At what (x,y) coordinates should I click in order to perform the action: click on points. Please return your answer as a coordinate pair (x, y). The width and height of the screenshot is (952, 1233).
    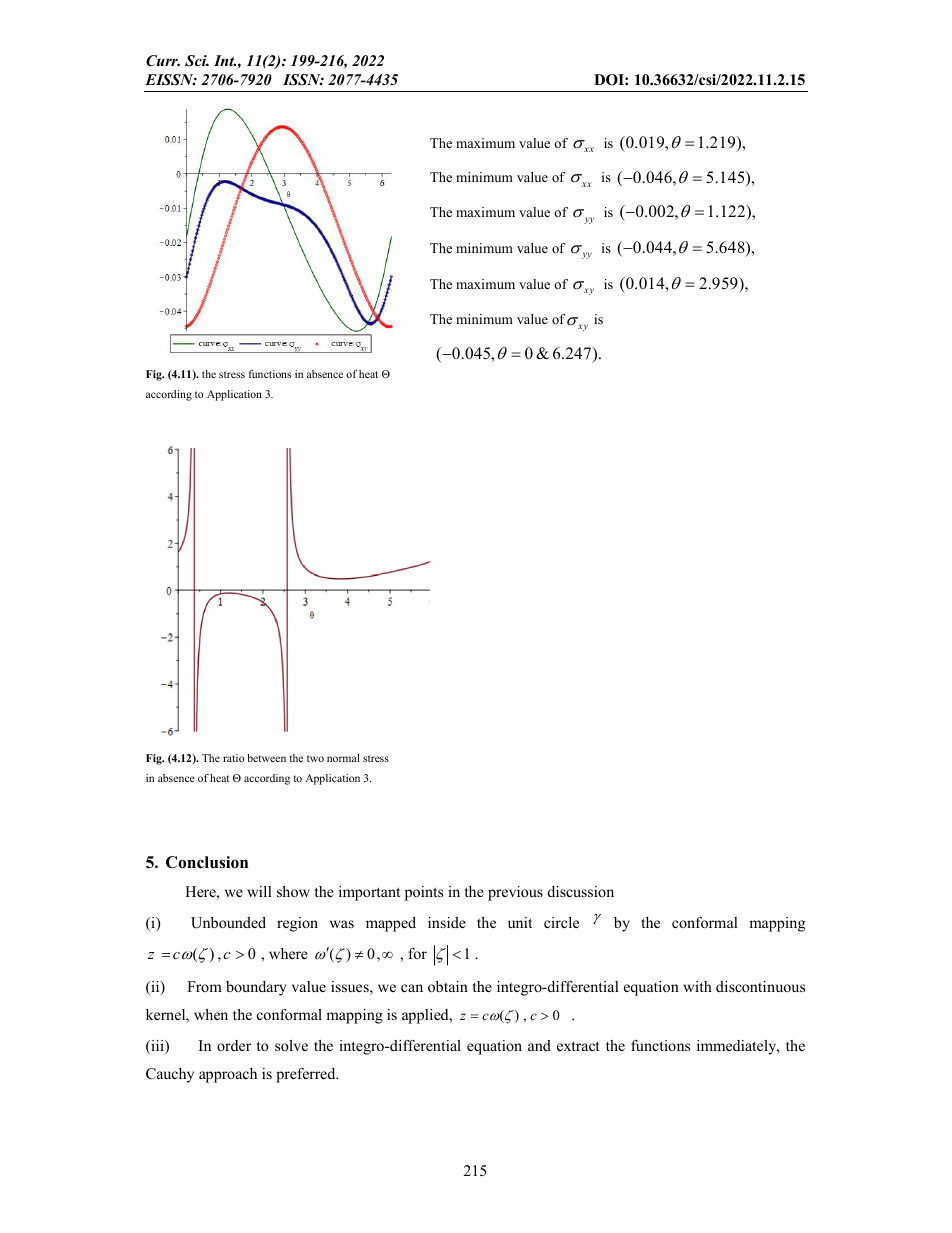
    Looking at the image, I should click on (424, 893).
